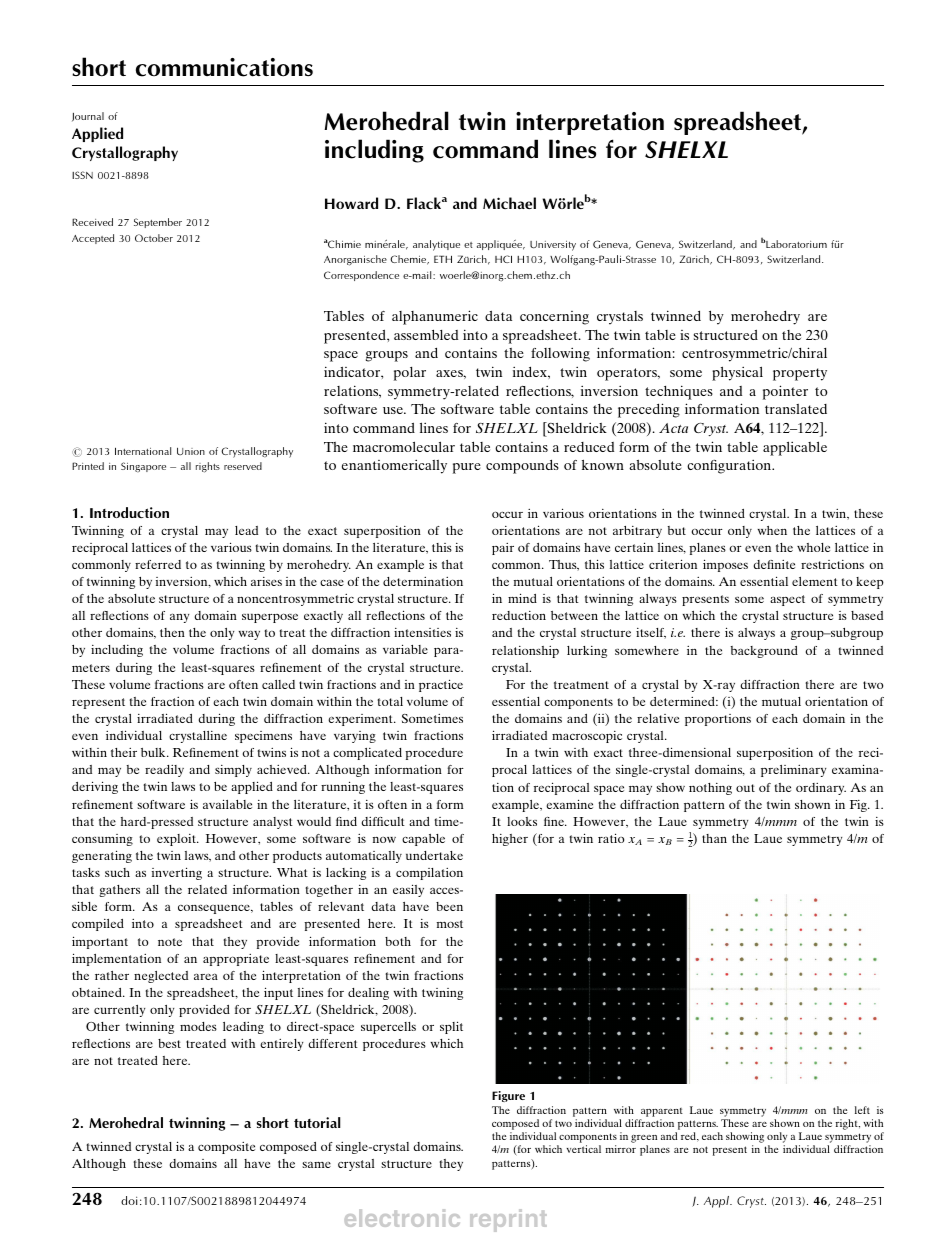  What do you see at coordinates (714, 838) in the screenshot?
I see `than` at bounding box center [714, 838].
